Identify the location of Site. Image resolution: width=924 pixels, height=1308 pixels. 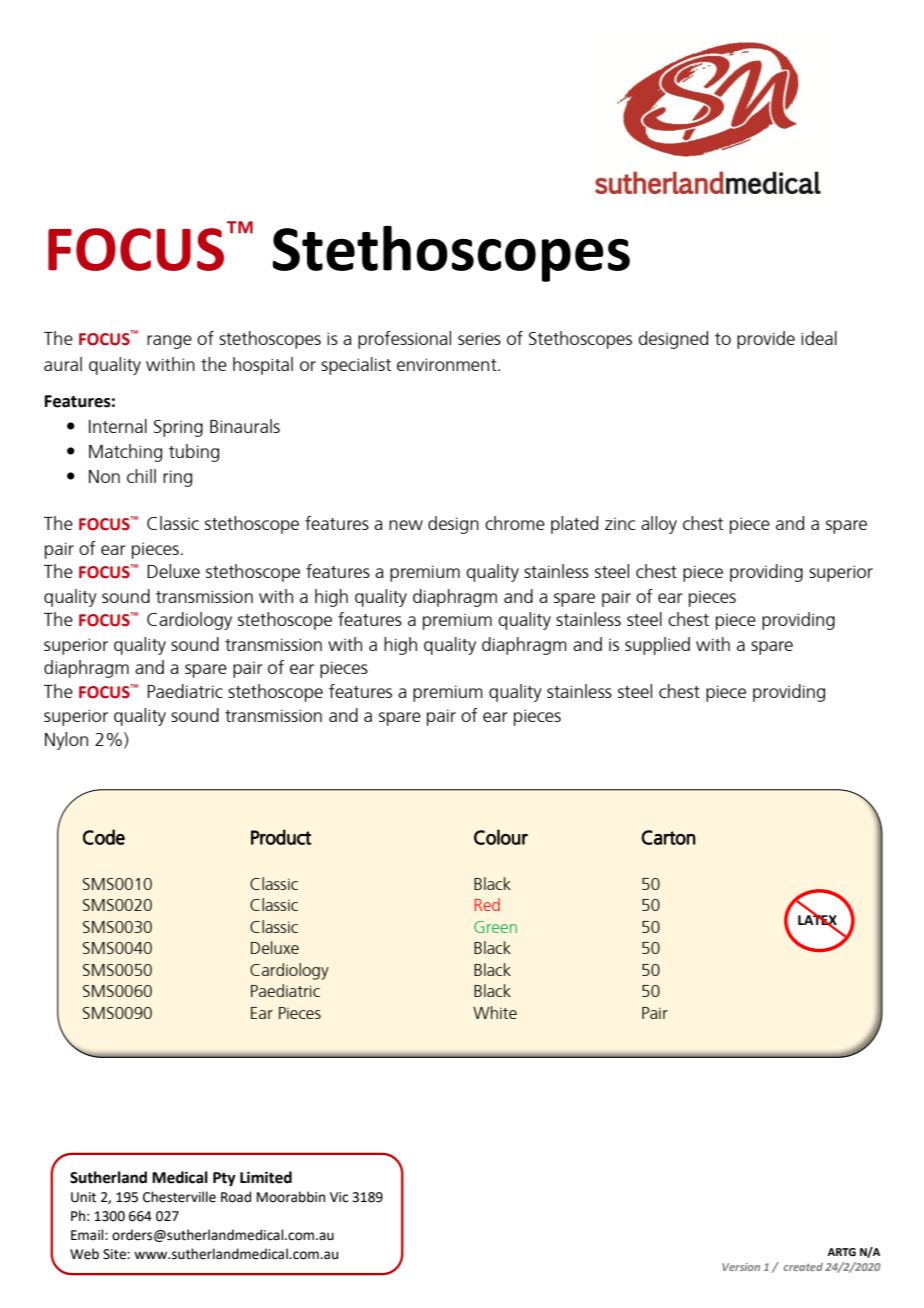
(115, 1254).
